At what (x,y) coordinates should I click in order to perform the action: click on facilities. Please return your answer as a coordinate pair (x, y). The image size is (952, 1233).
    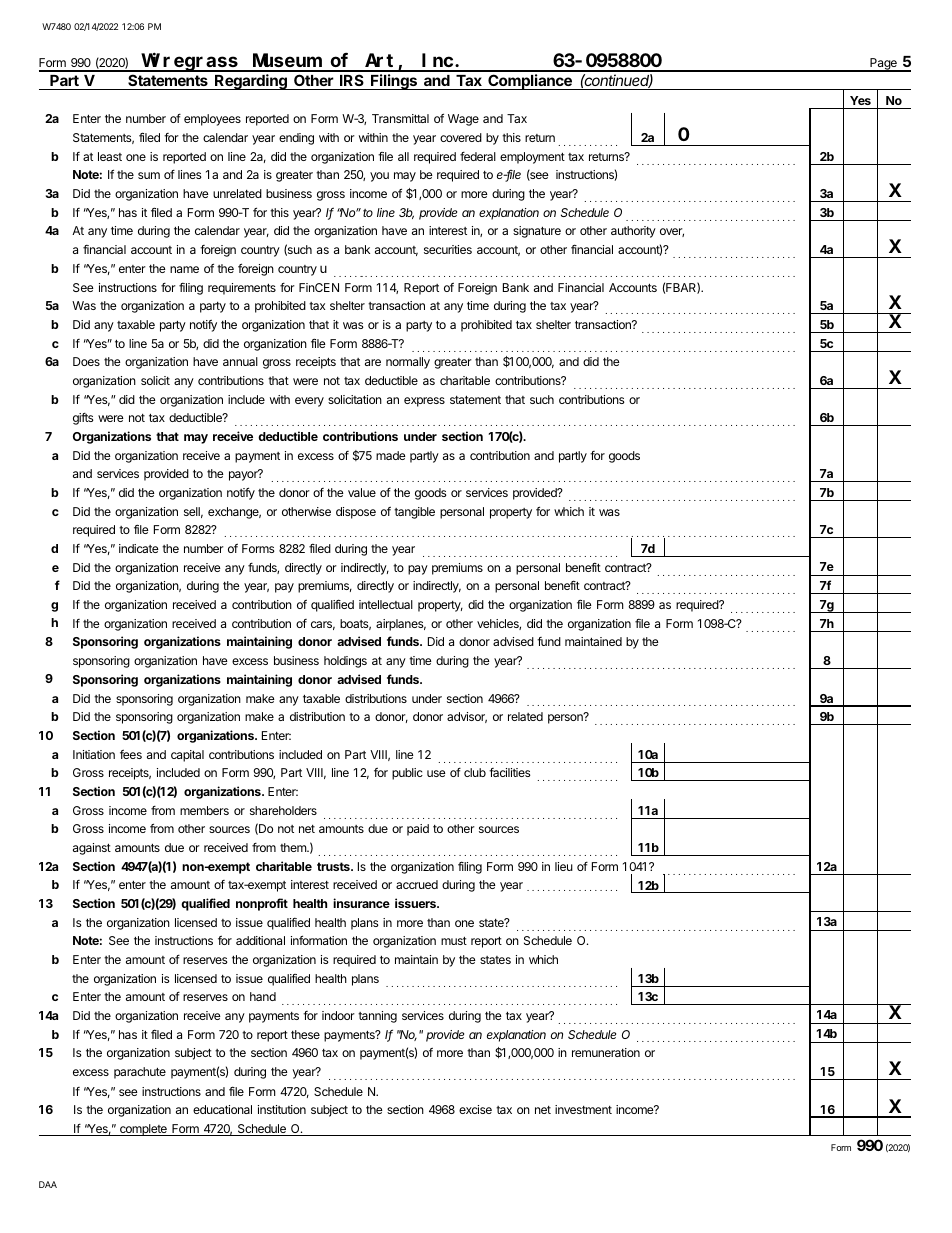
    Looking at the image, I should click on (510, 772).
